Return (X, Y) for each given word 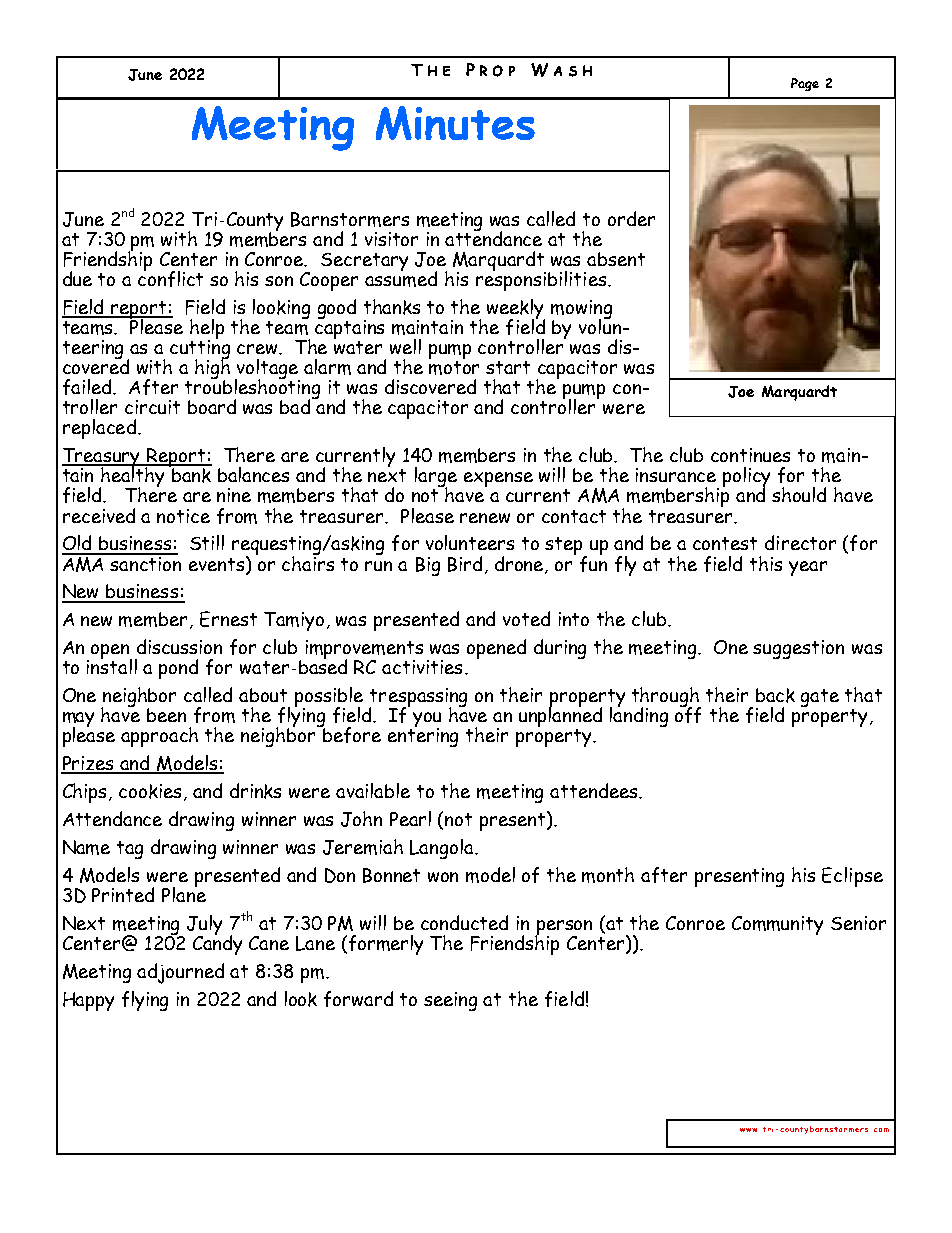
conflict (170, 278)
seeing (450, 1001)
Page (805, 84)
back (775, 695)
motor (454, 368)
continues (750, 455)
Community (777, 925)
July (204, 926)
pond (178, 669)
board (212, 406)
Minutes (455, 123)
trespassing (418, 699)
